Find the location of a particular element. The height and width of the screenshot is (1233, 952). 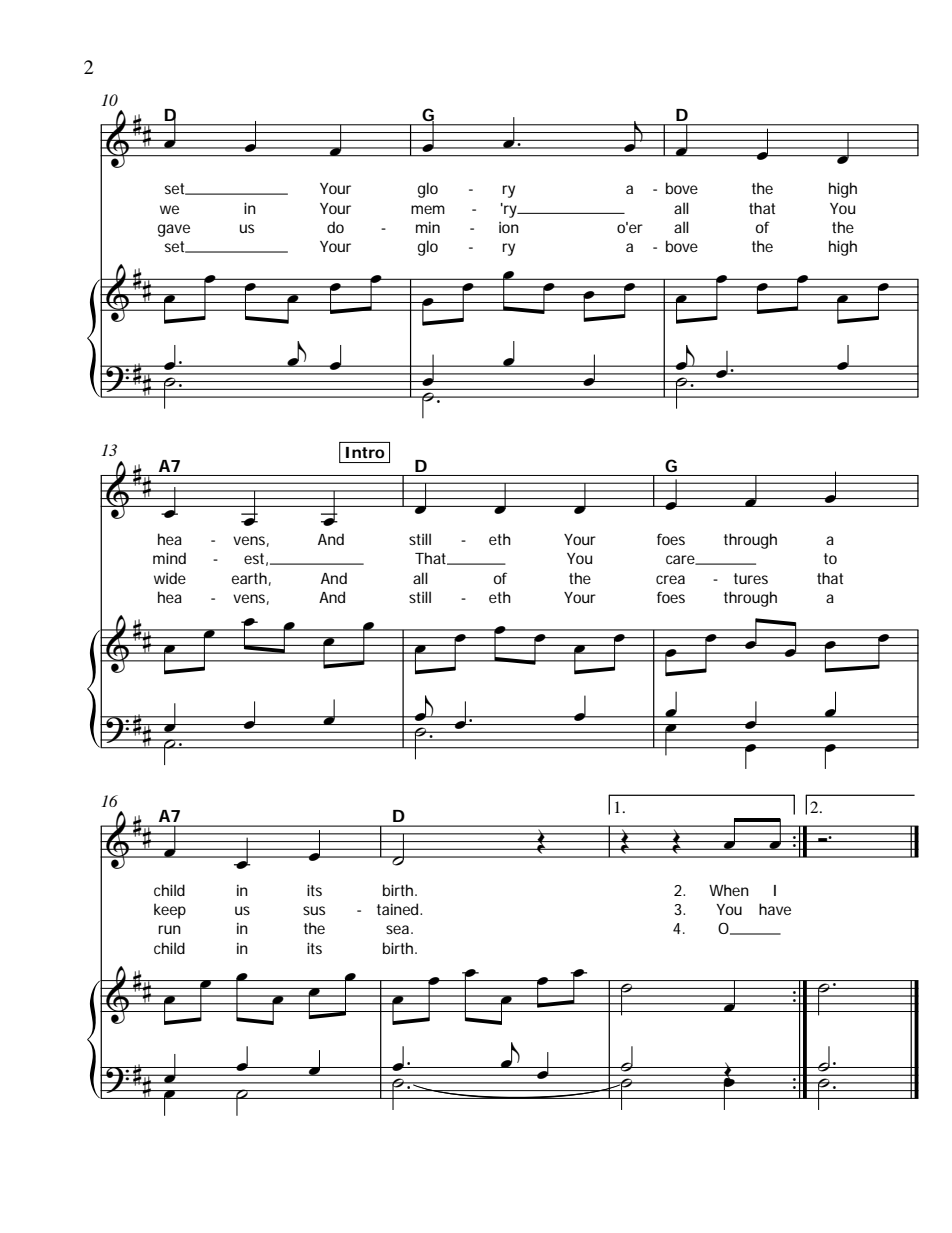

crea is located at coordinates (670, 579).
